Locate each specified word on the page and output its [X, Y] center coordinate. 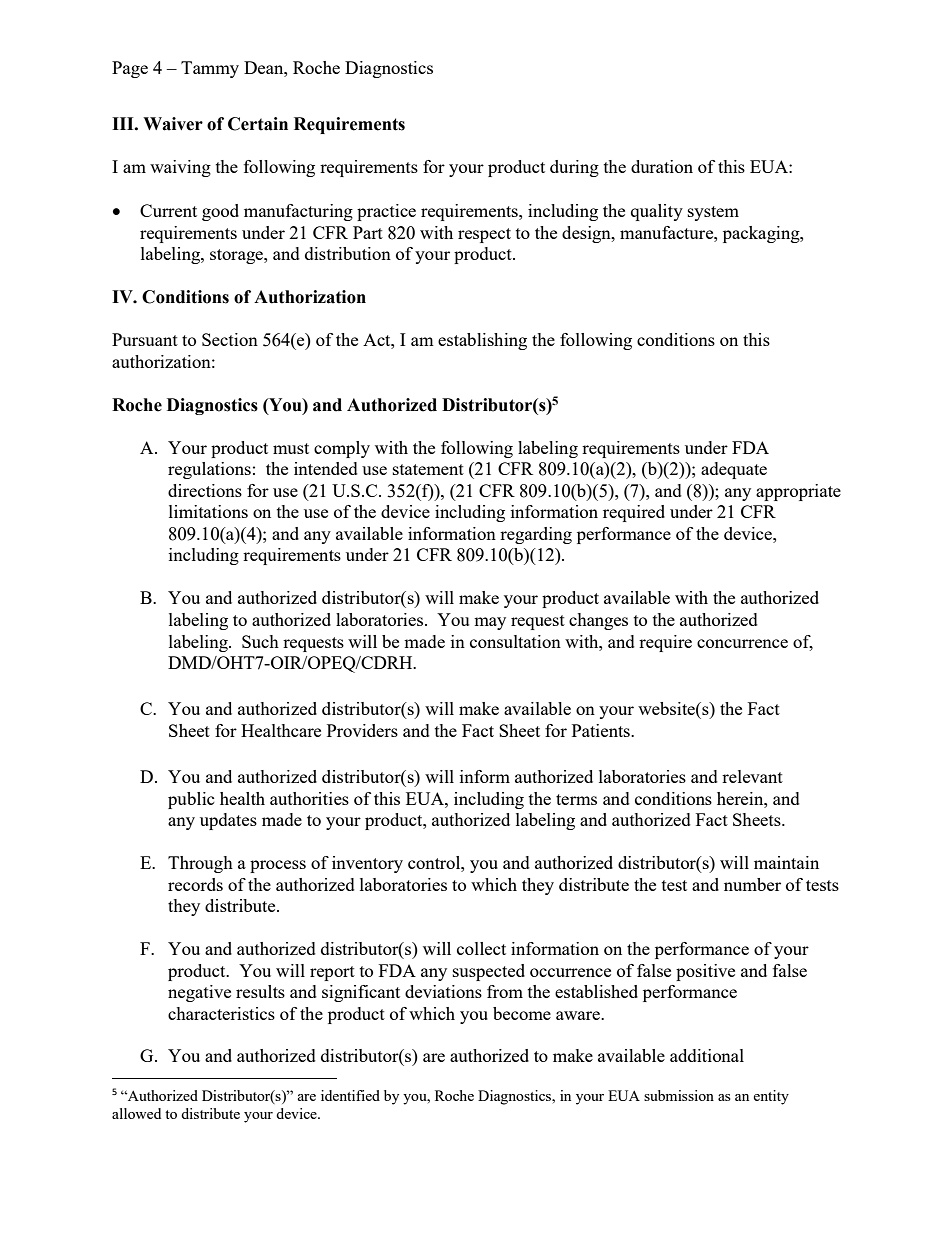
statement [428, 469]
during [574, 168]
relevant [752, 776]
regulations [209, 470]
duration [662, 166]
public [191, 800]
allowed [136, 1113]
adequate [734, 470]
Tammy [210, 69]
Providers [362, 730]
